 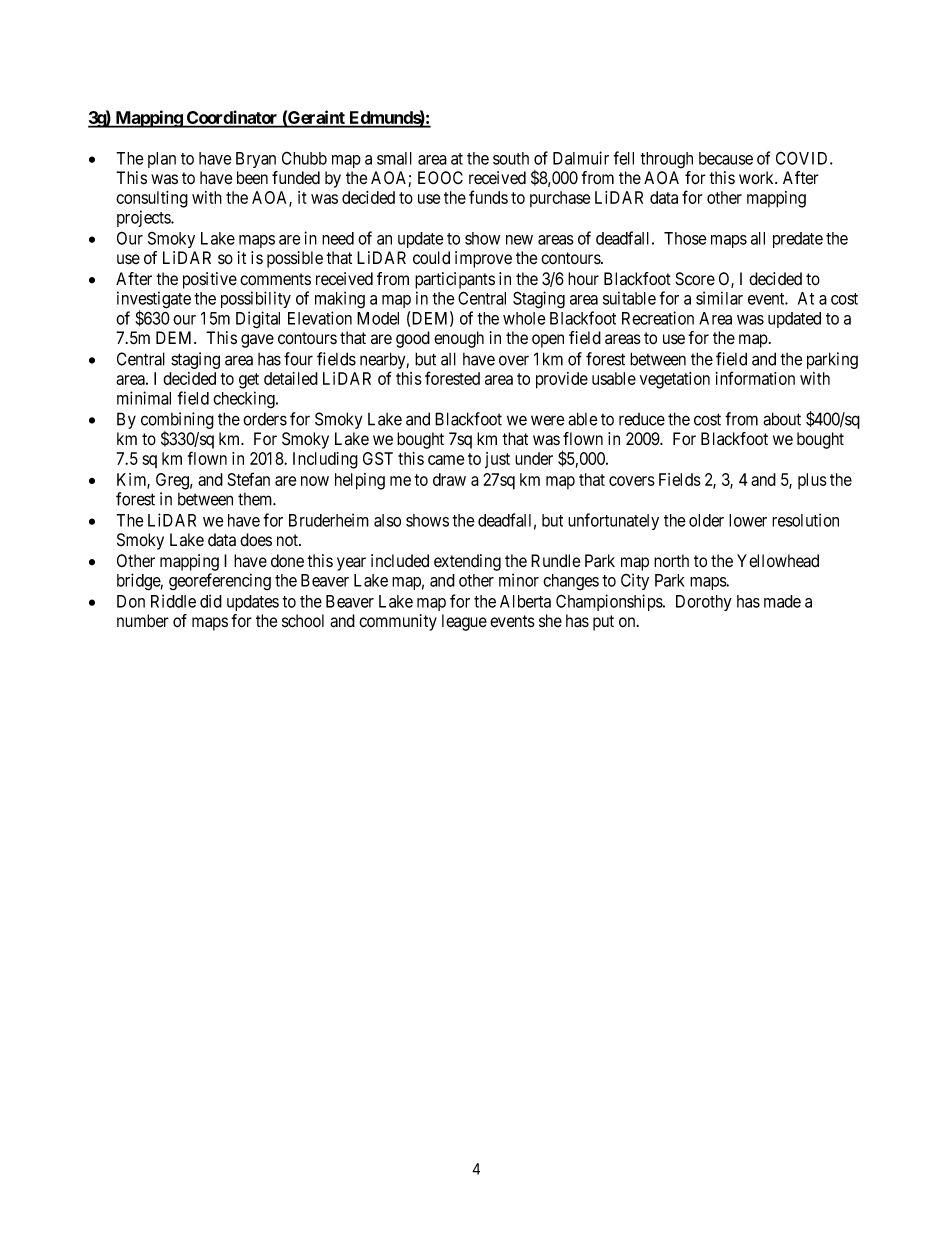 What do you see at coordinates (210, 280) in the image?
I see `positive` at bounding box center [210, 280].
